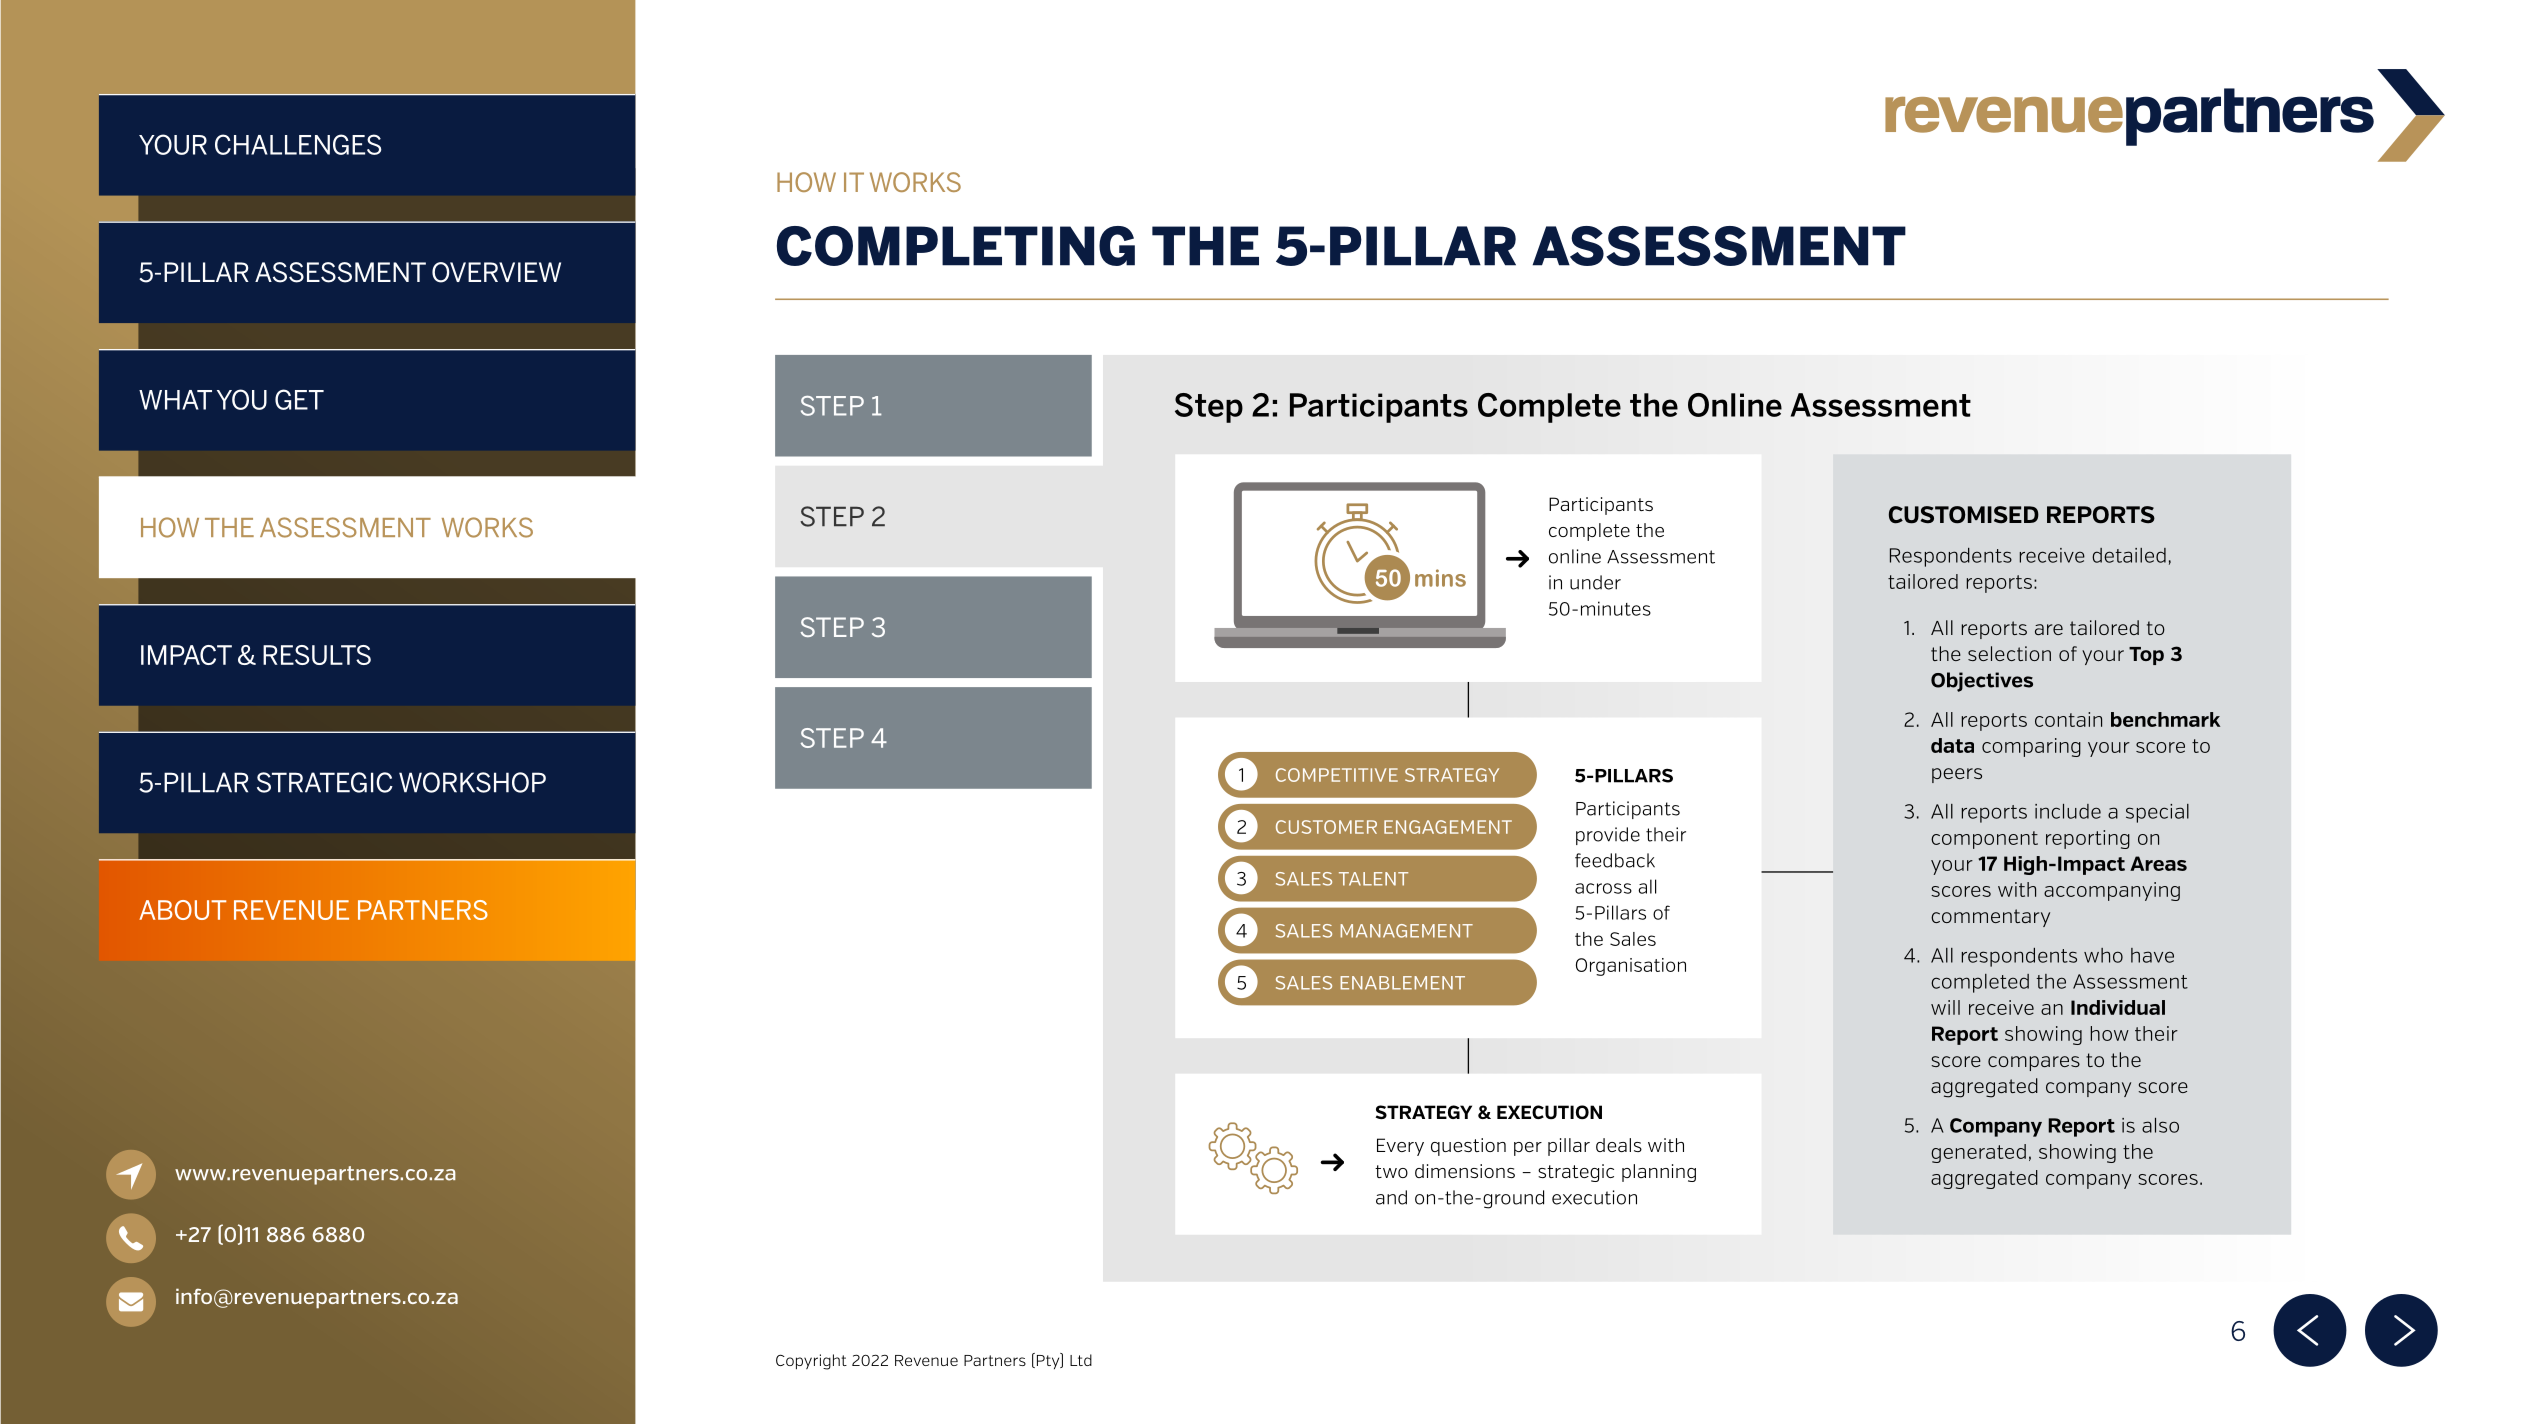 Image resolution: width=2531 pixels, height=1424 pixels. Describe the element at coordinates (298, 144) in the screenshot. I see `CHALLENGES` at that location.
